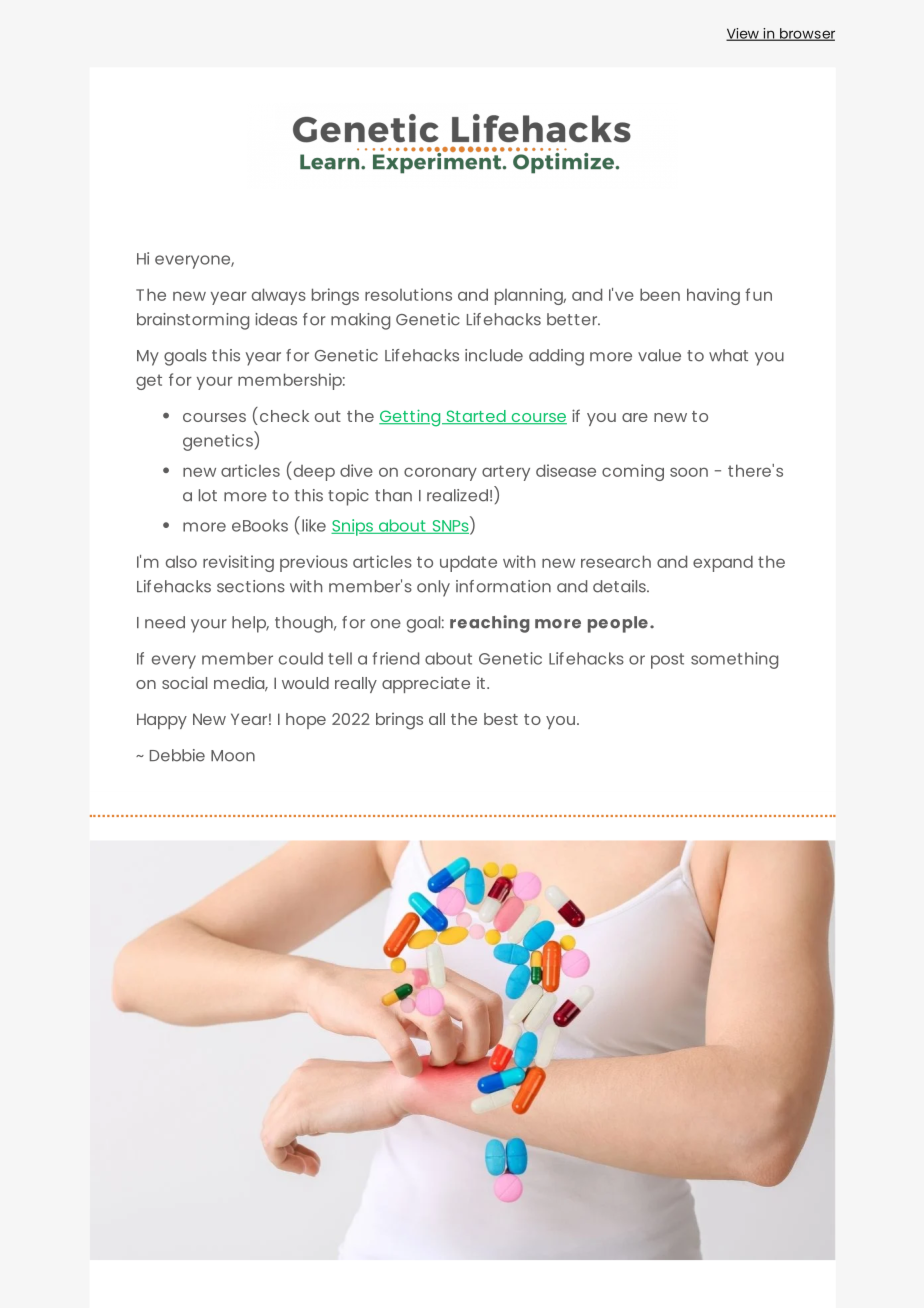  I want to click on browser, so click(806, 34).
